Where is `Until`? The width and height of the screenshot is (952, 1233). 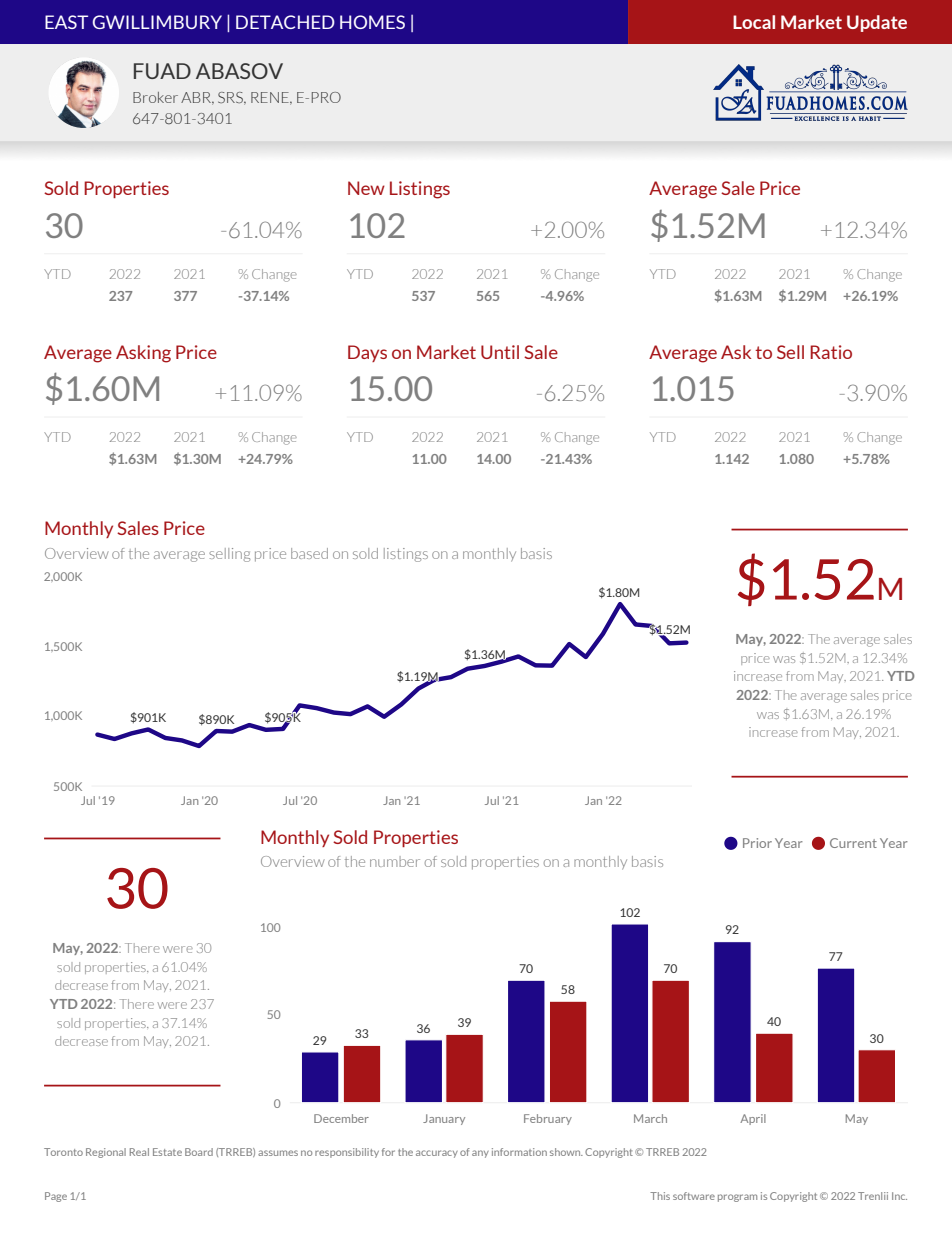
Until is located at coordinates (500, 352).
